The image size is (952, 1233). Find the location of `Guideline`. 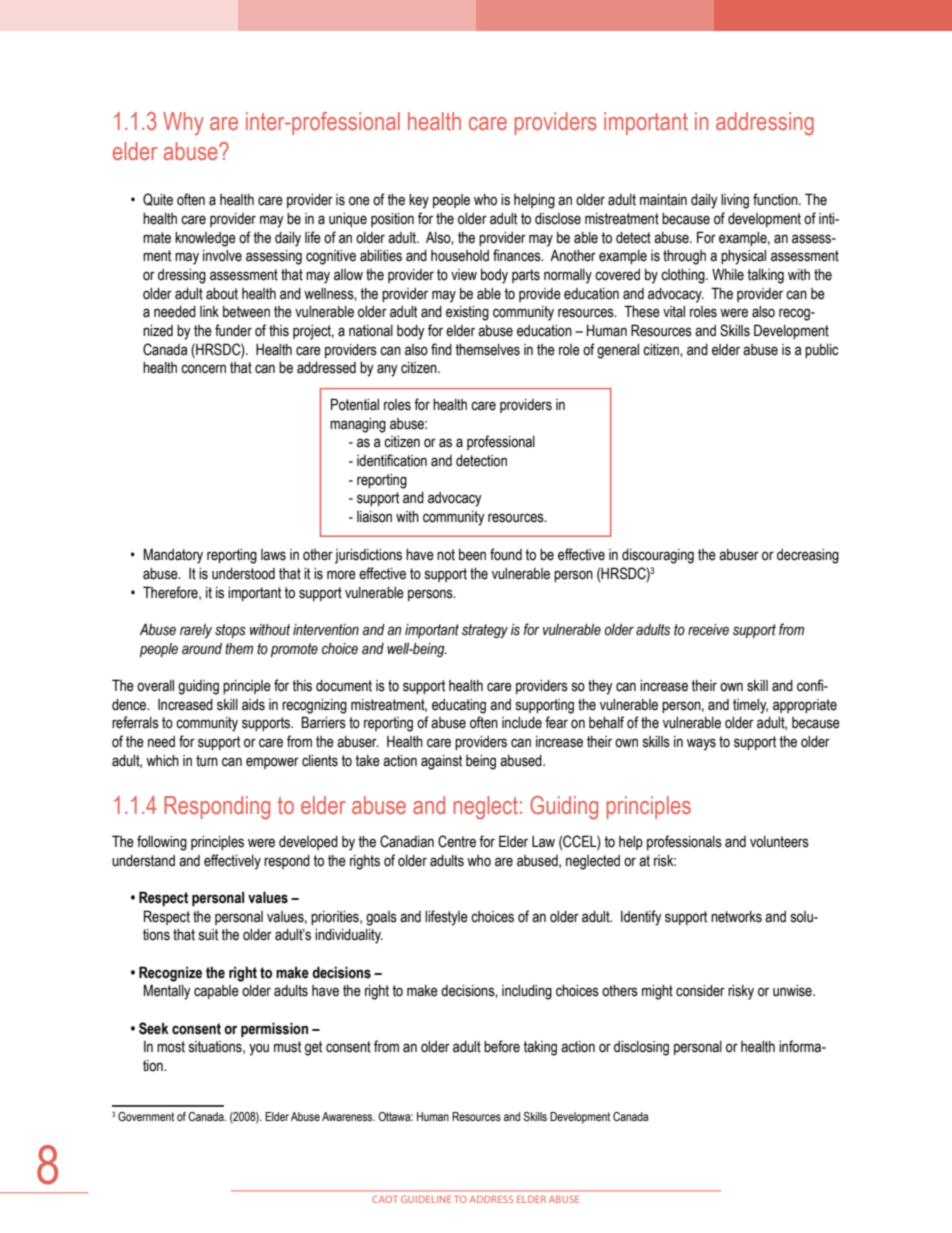

Guideline is located at coordinates (426, 1199).
